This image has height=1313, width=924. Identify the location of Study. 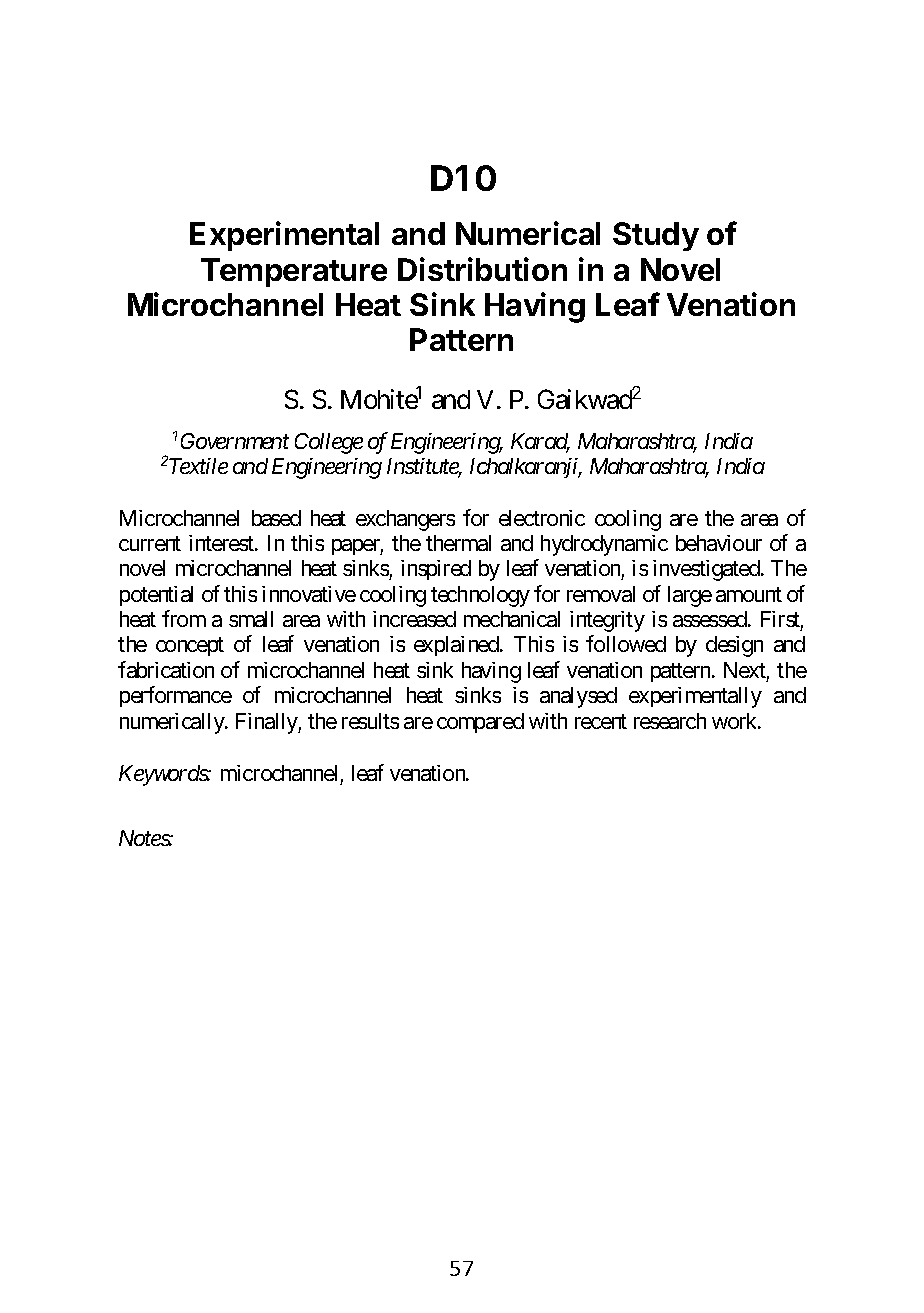
(656, 236).
